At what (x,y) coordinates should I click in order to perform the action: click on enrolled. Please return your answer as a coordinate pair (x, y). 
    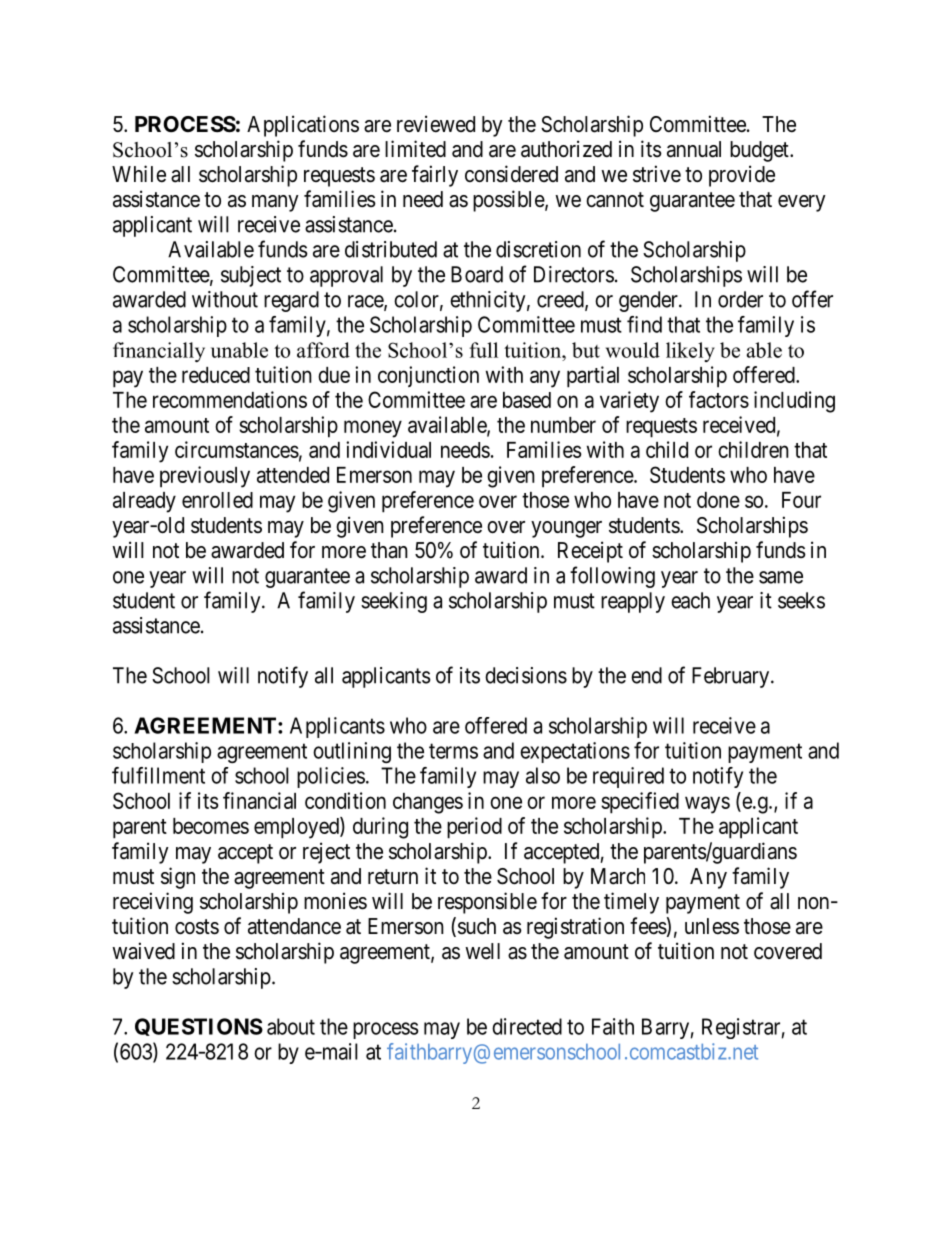
    Looking at the image, I should click on (217, 500).
